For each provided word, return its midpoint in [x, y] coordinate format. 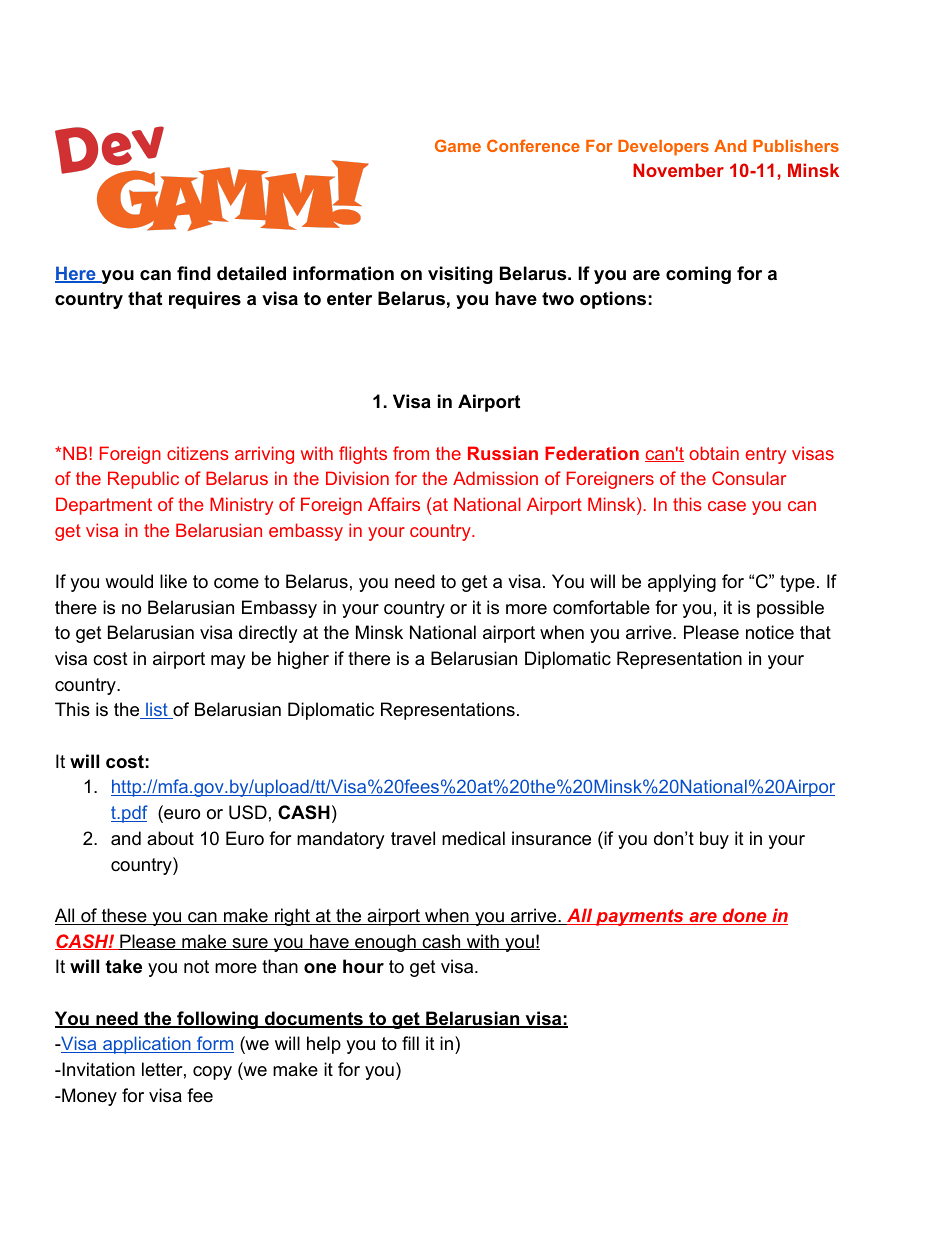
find [194, 273]
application [147, 1045]
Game [458, 145]
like [173, 581]
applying [682, 583]
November [678, 170]
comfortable [601, 607]
